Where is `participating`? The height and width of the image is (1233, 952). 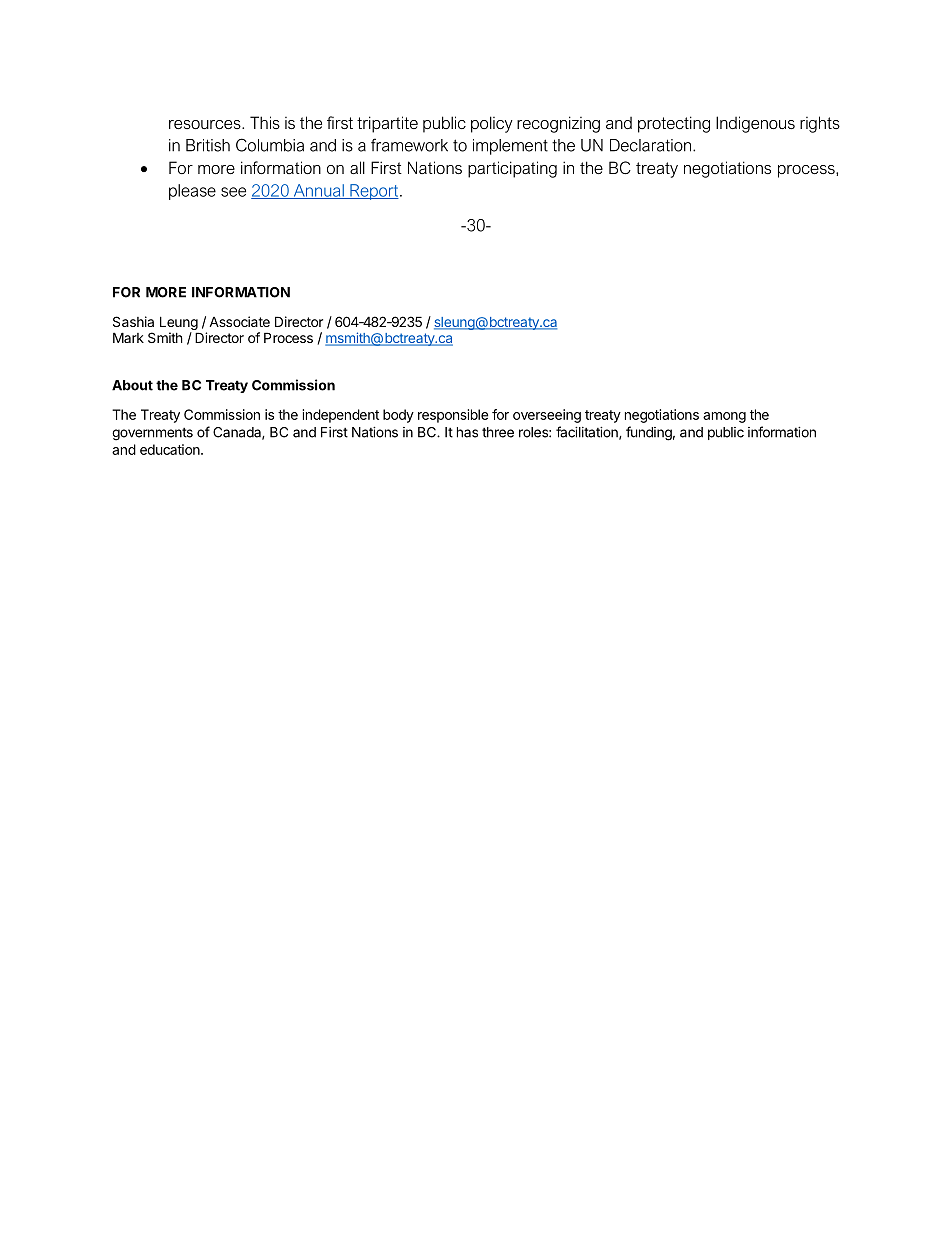
participating is located at coordinates (512, 169).
